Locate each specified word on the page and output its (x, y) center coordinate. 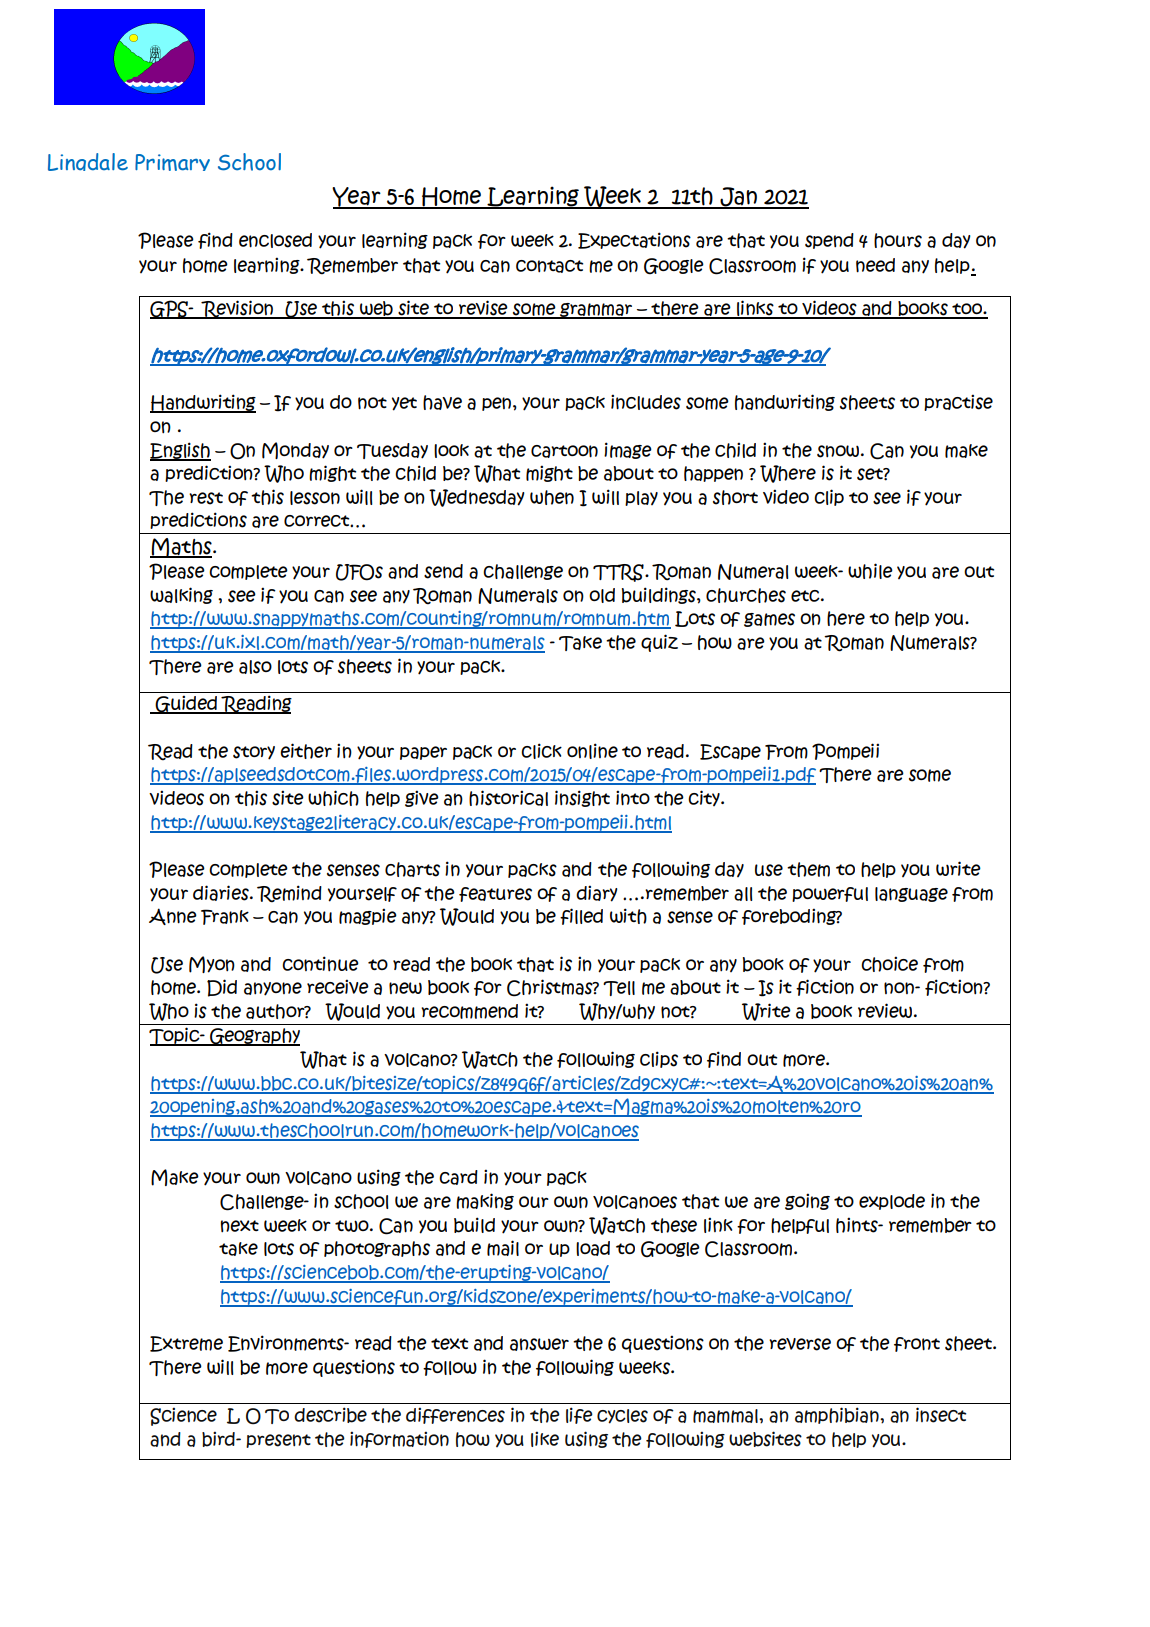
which (333, 798)
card (458, 1177)
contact (549, 266)
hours (898, 240)
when (552, 497)
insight (582, 798)
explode (892, 1202)
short (735, 497)
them (808, 869)
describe (330, 1415)
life (579, 1415)
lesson (315, 498)
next (239, 1226)
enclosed (275, 240)
